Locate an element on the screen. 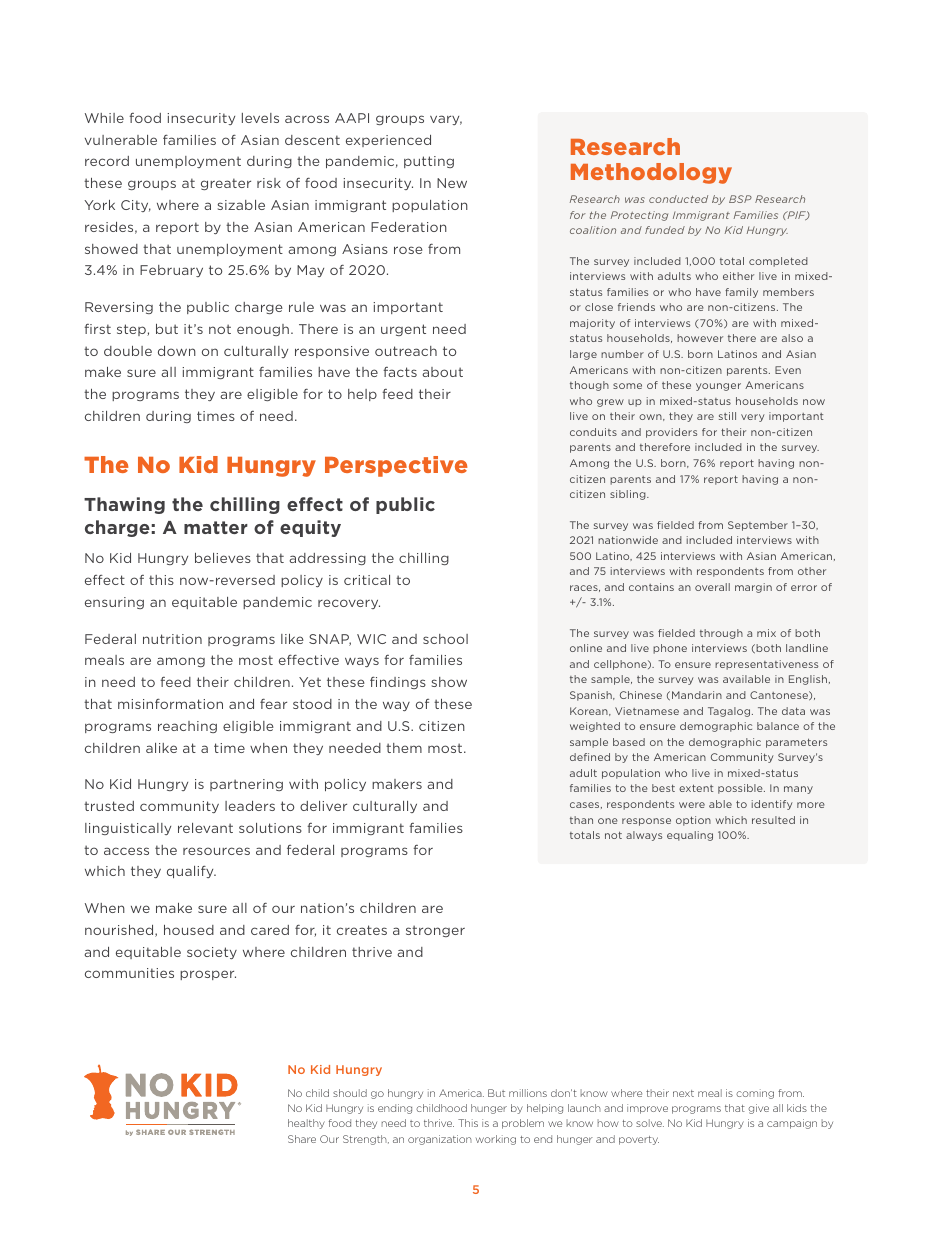 This screenshot has height=1233, width=952. BSP is located at coordinates (740, 199).
